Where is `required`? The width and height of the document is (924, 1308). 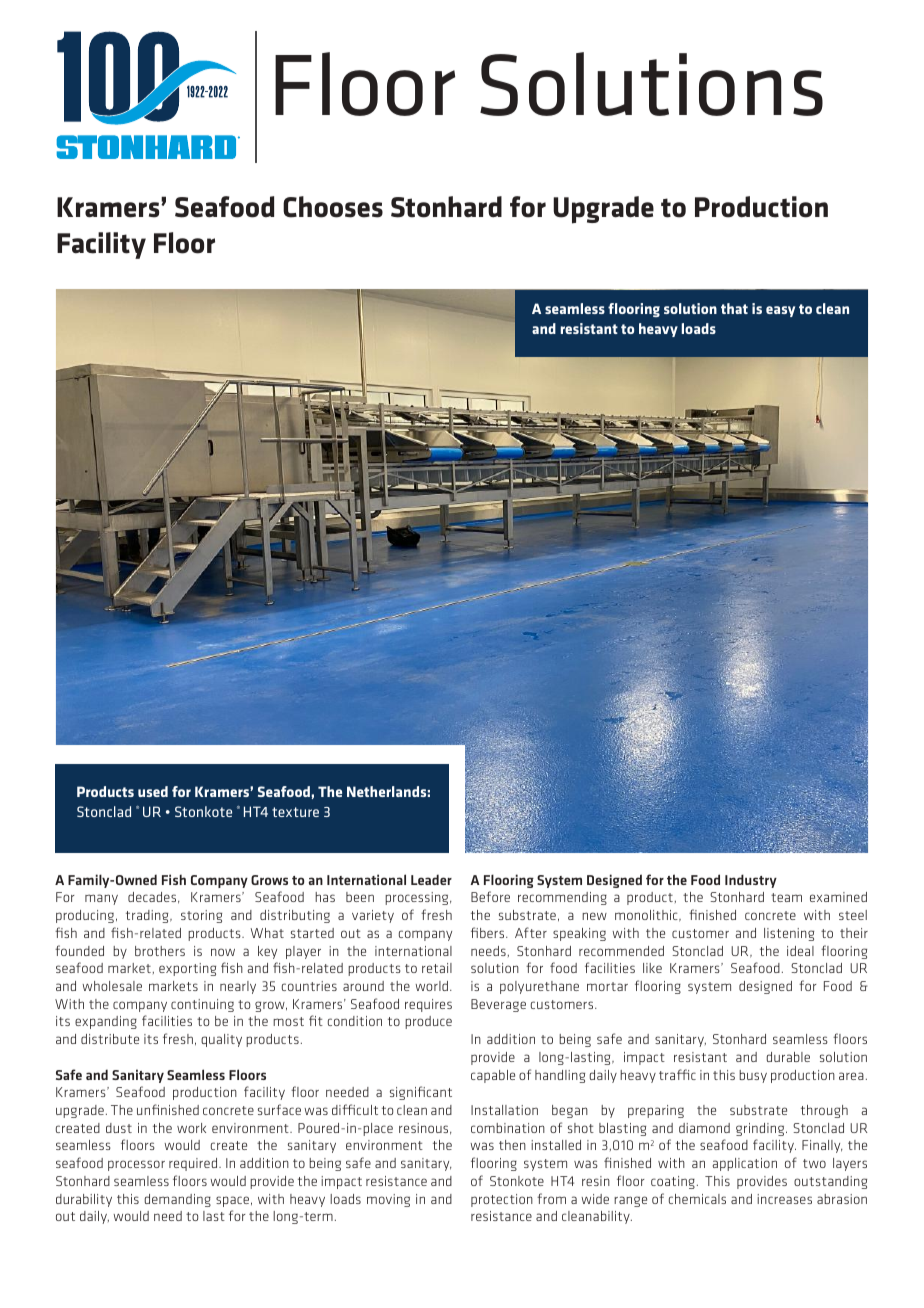
required is located at coordinates (194, 1164).
